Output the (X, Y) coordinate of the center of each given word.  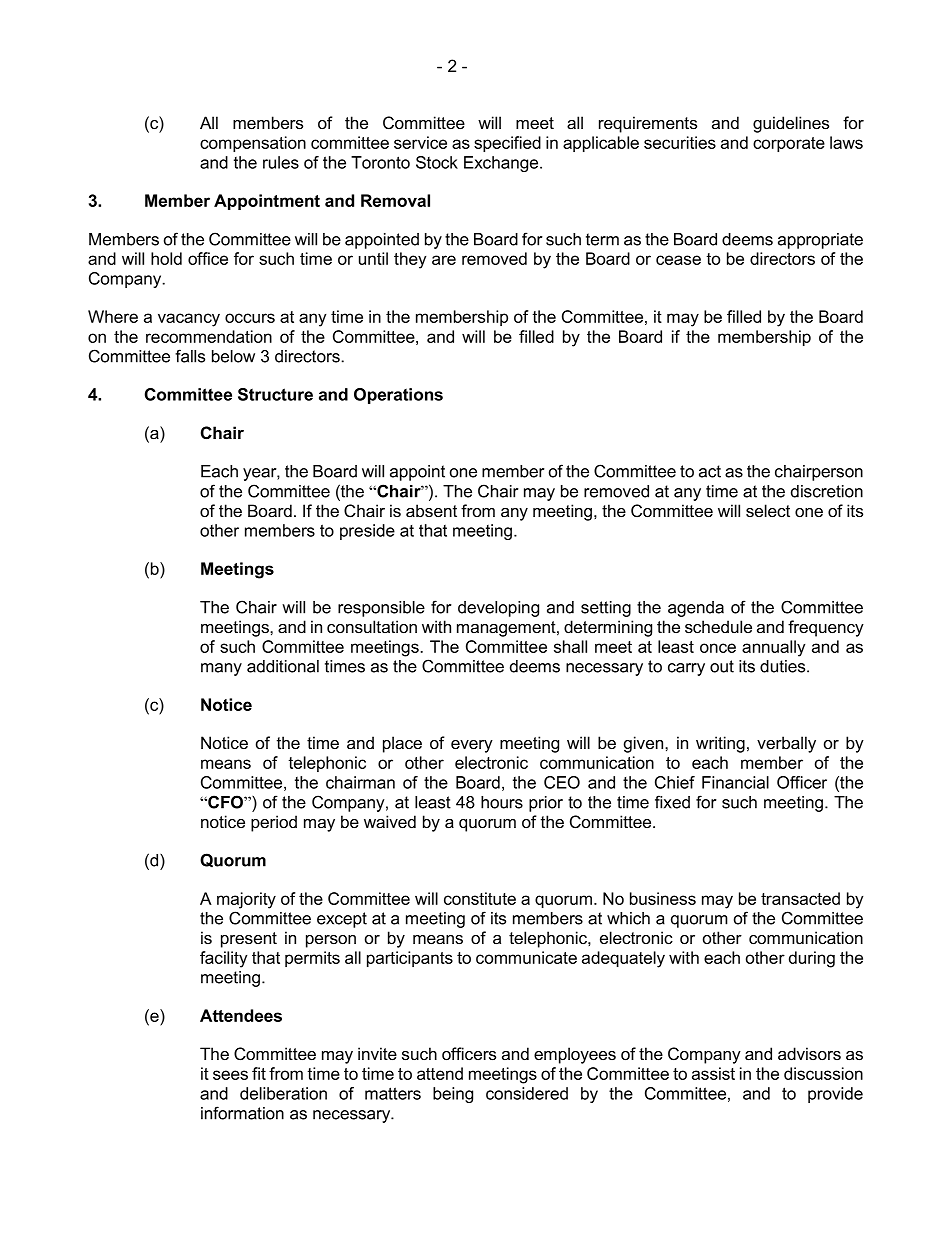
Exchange (502, 164)
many (221, 669)
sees (230, 1075)
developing (498, 609)
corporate (789, 144)
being (453, 1095)
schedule (718, 626)
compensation (253, 144)
